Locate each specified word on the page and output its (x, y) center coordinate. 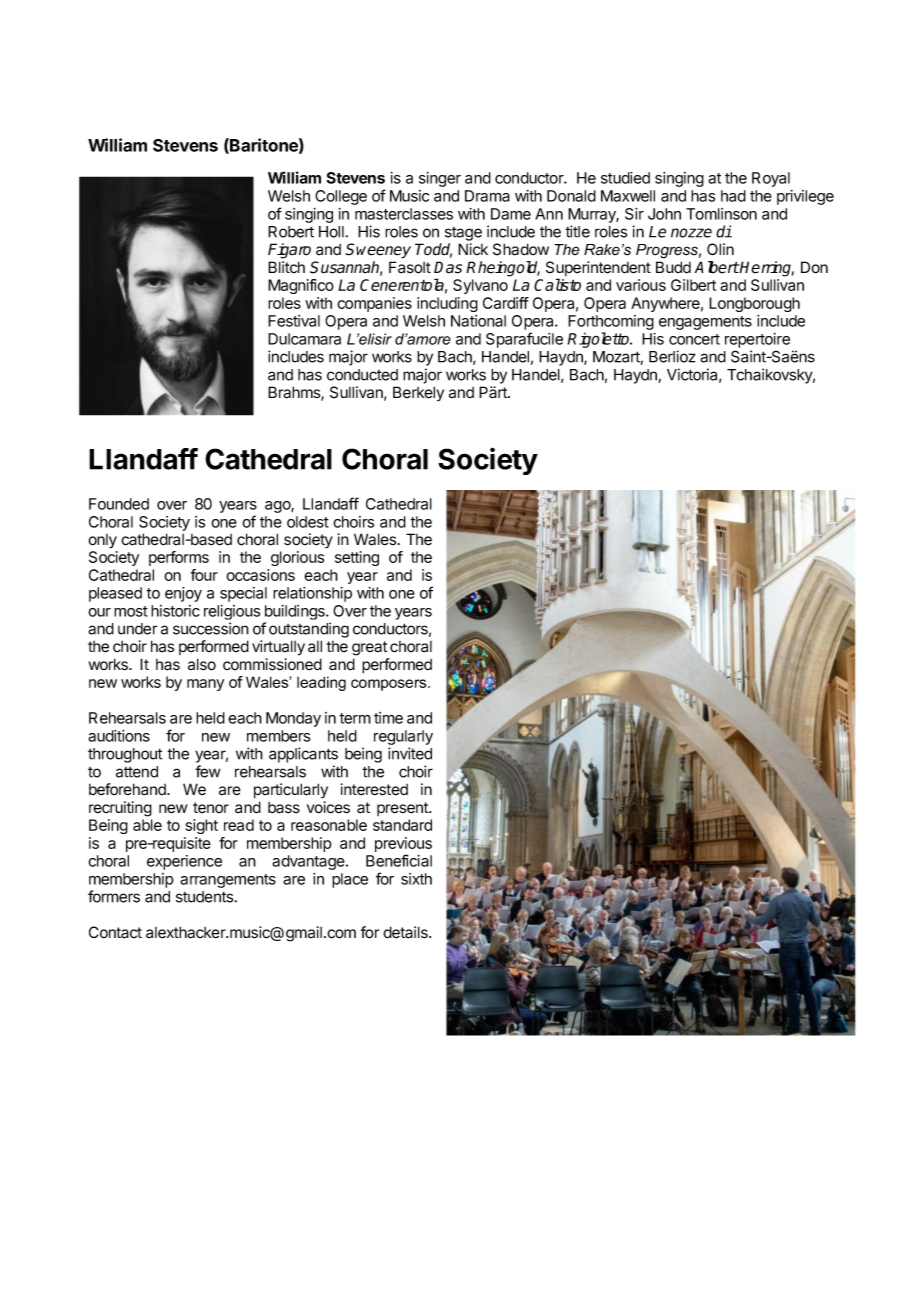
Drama (487, 196)
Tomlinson (721, 214)
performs (179, 558)
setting (357, 558)
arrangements (228, 881)
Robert (291, 232)
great (369, 648)
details (406, 932)
